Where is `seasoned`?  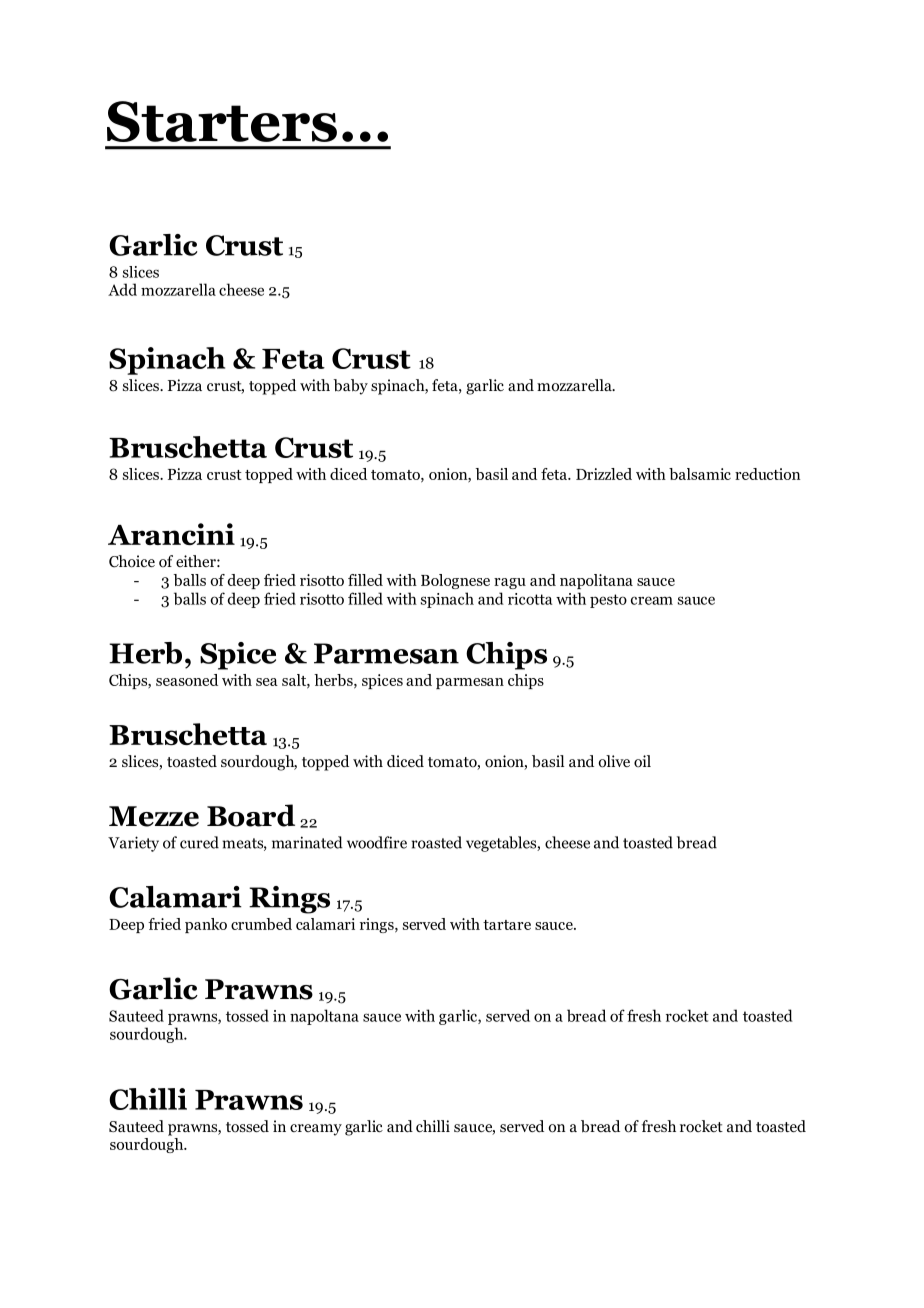 seasoned is located at coordinates (187, 680).
